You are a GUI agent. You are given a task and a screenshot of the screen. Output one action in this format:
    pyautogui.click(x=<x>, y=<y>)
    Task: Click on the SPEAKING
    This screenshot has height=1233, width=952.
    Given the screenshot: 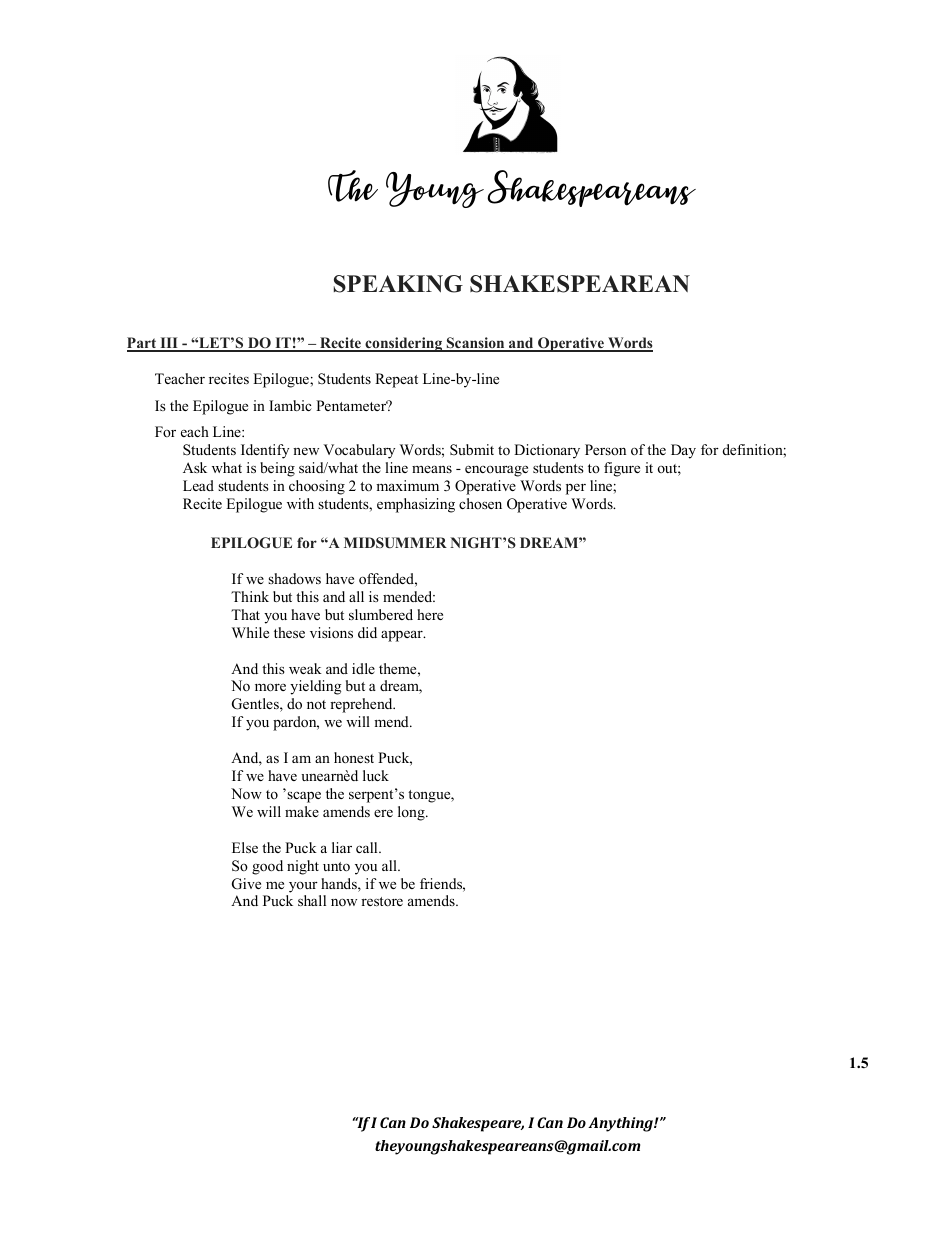 What is the action you would take?
    pyautogui.click(x=398, y=284)
